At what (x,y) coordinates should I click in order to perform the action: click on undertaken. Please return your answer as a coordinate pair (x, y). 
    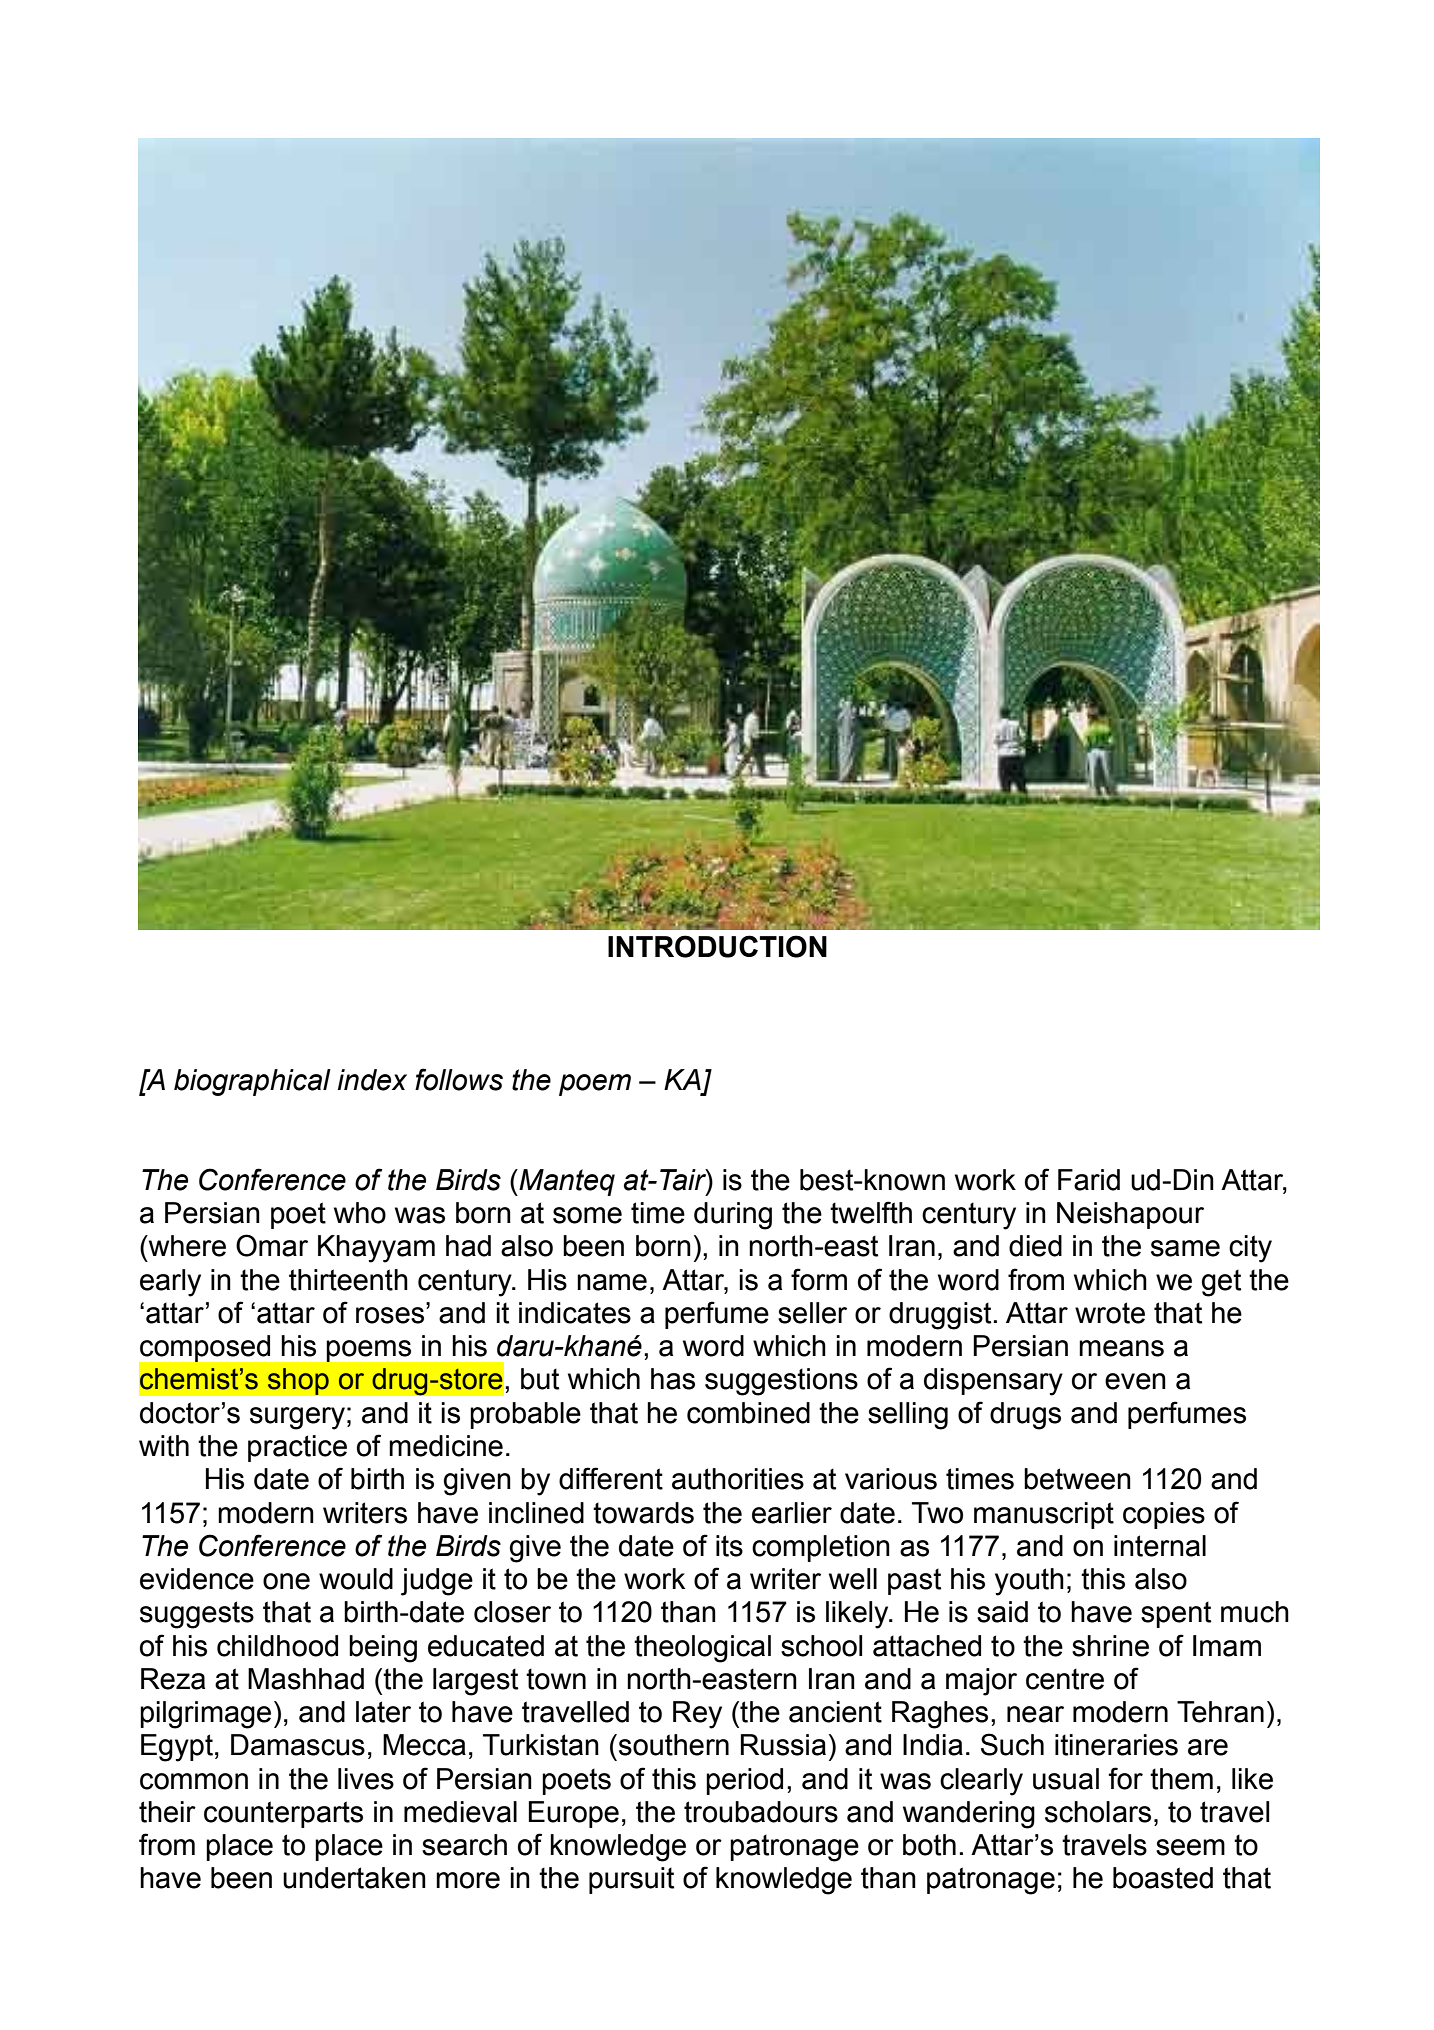
    Looking at the image, I should click on (354, 1878).
